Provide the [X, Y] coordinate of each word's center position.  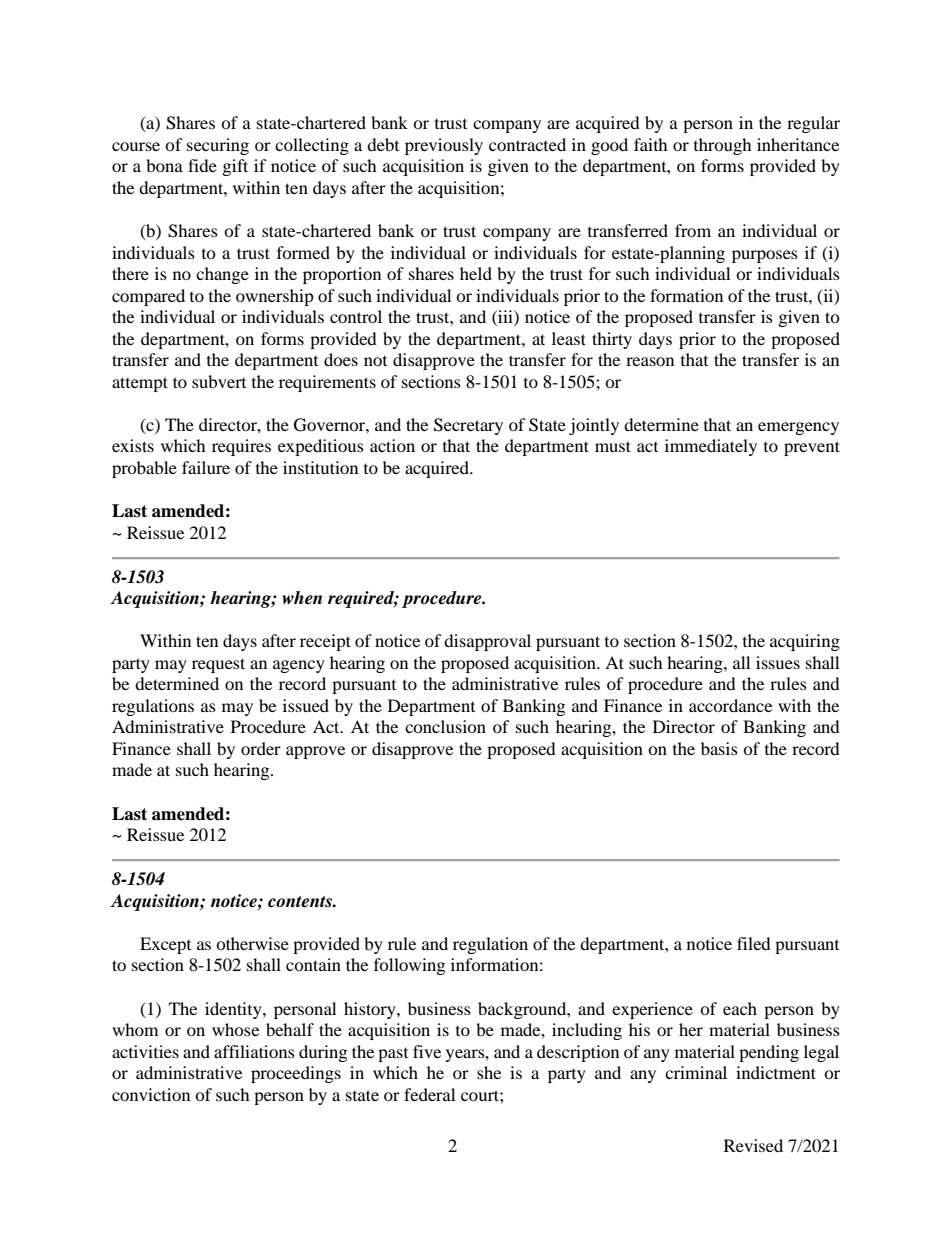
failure [206, 467]
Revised [753, 1145]
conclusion [445, 726]
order [261, 748]
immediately [711, 447]
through [723, 146]
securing [218, 146]
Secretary [468, 426]
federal [429, 1094]
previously [444, 146]
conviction [151, 1094]
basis [719, 748]
